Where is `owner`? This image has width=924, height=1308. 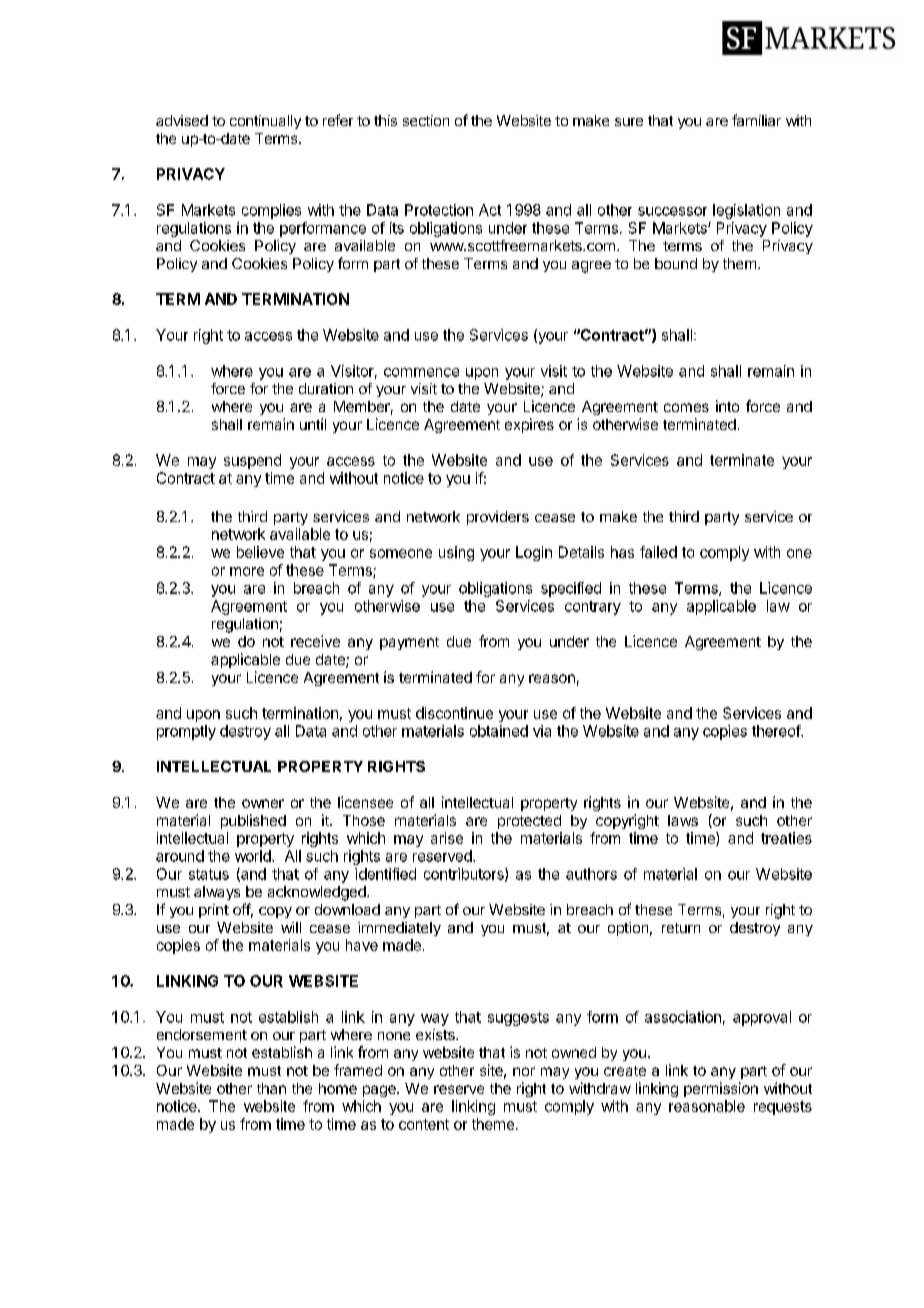 owner is located at coordinates (263, 803).
